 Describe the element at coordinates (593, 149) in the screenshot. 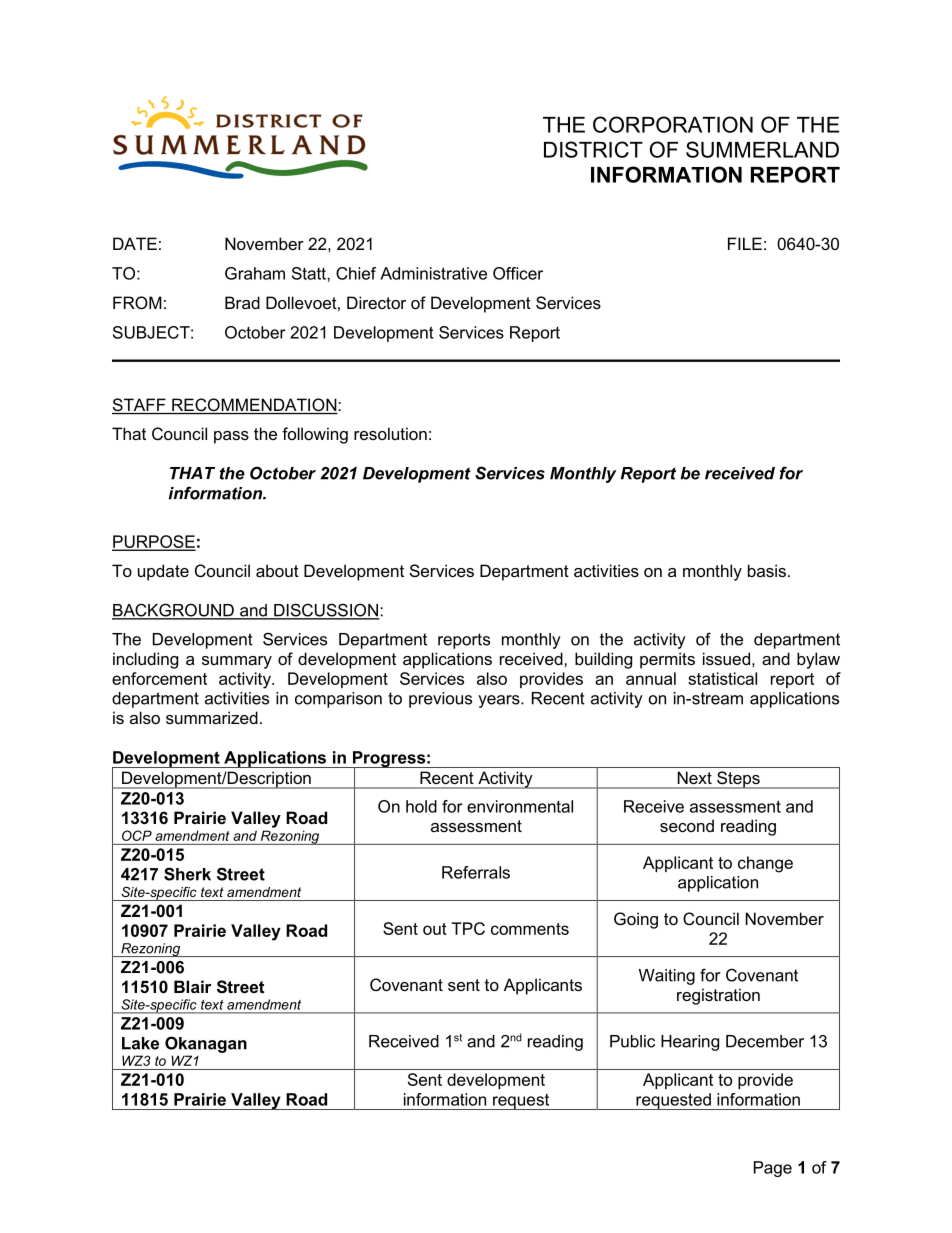

I see `DISTRICT` at that location.
